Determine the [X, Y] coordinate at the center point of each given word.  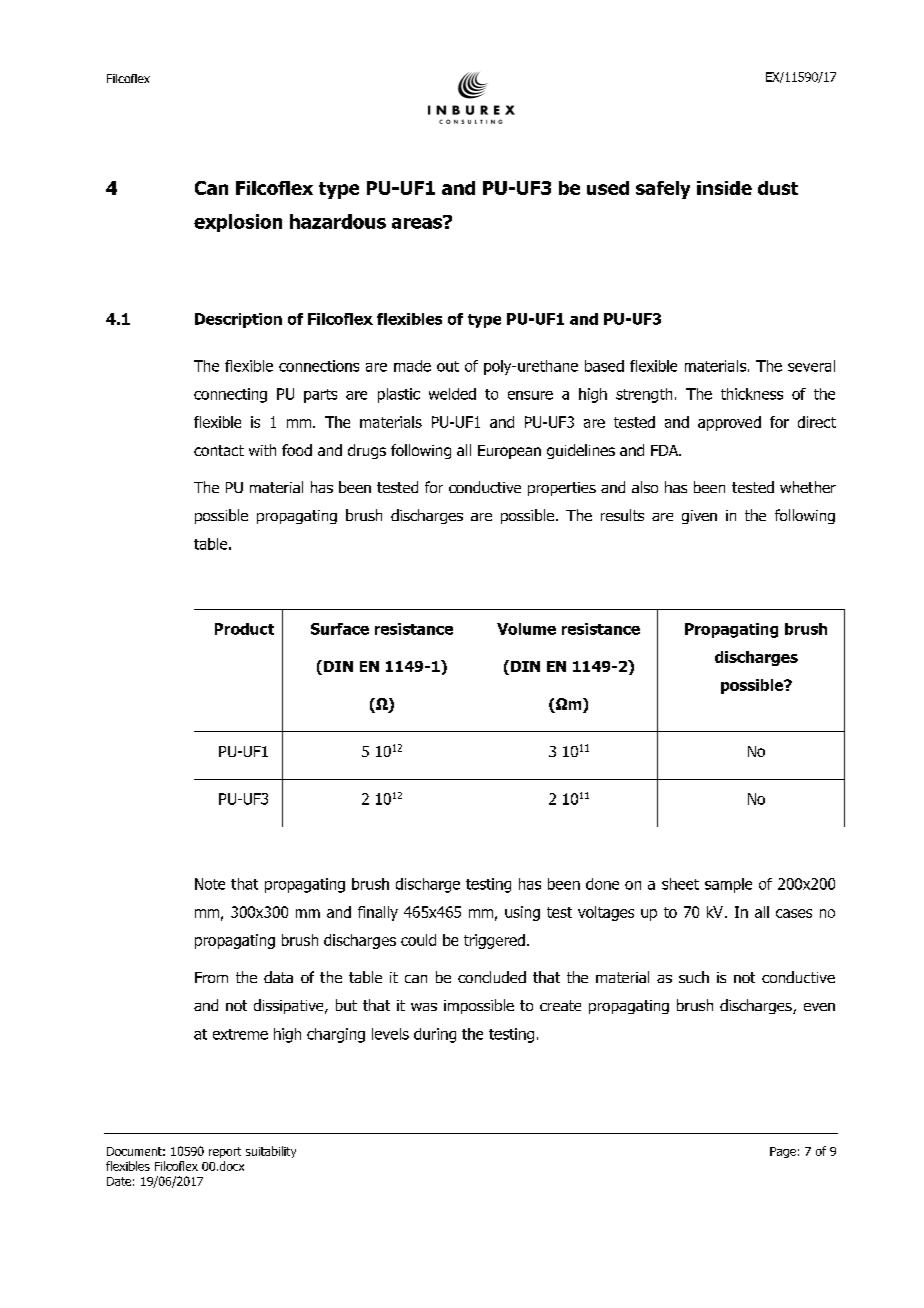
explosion [238, 223]
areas [418, 222]
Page [783, 1152]
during [435, 1035]
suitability [271, 1152]
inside [724, 188]
